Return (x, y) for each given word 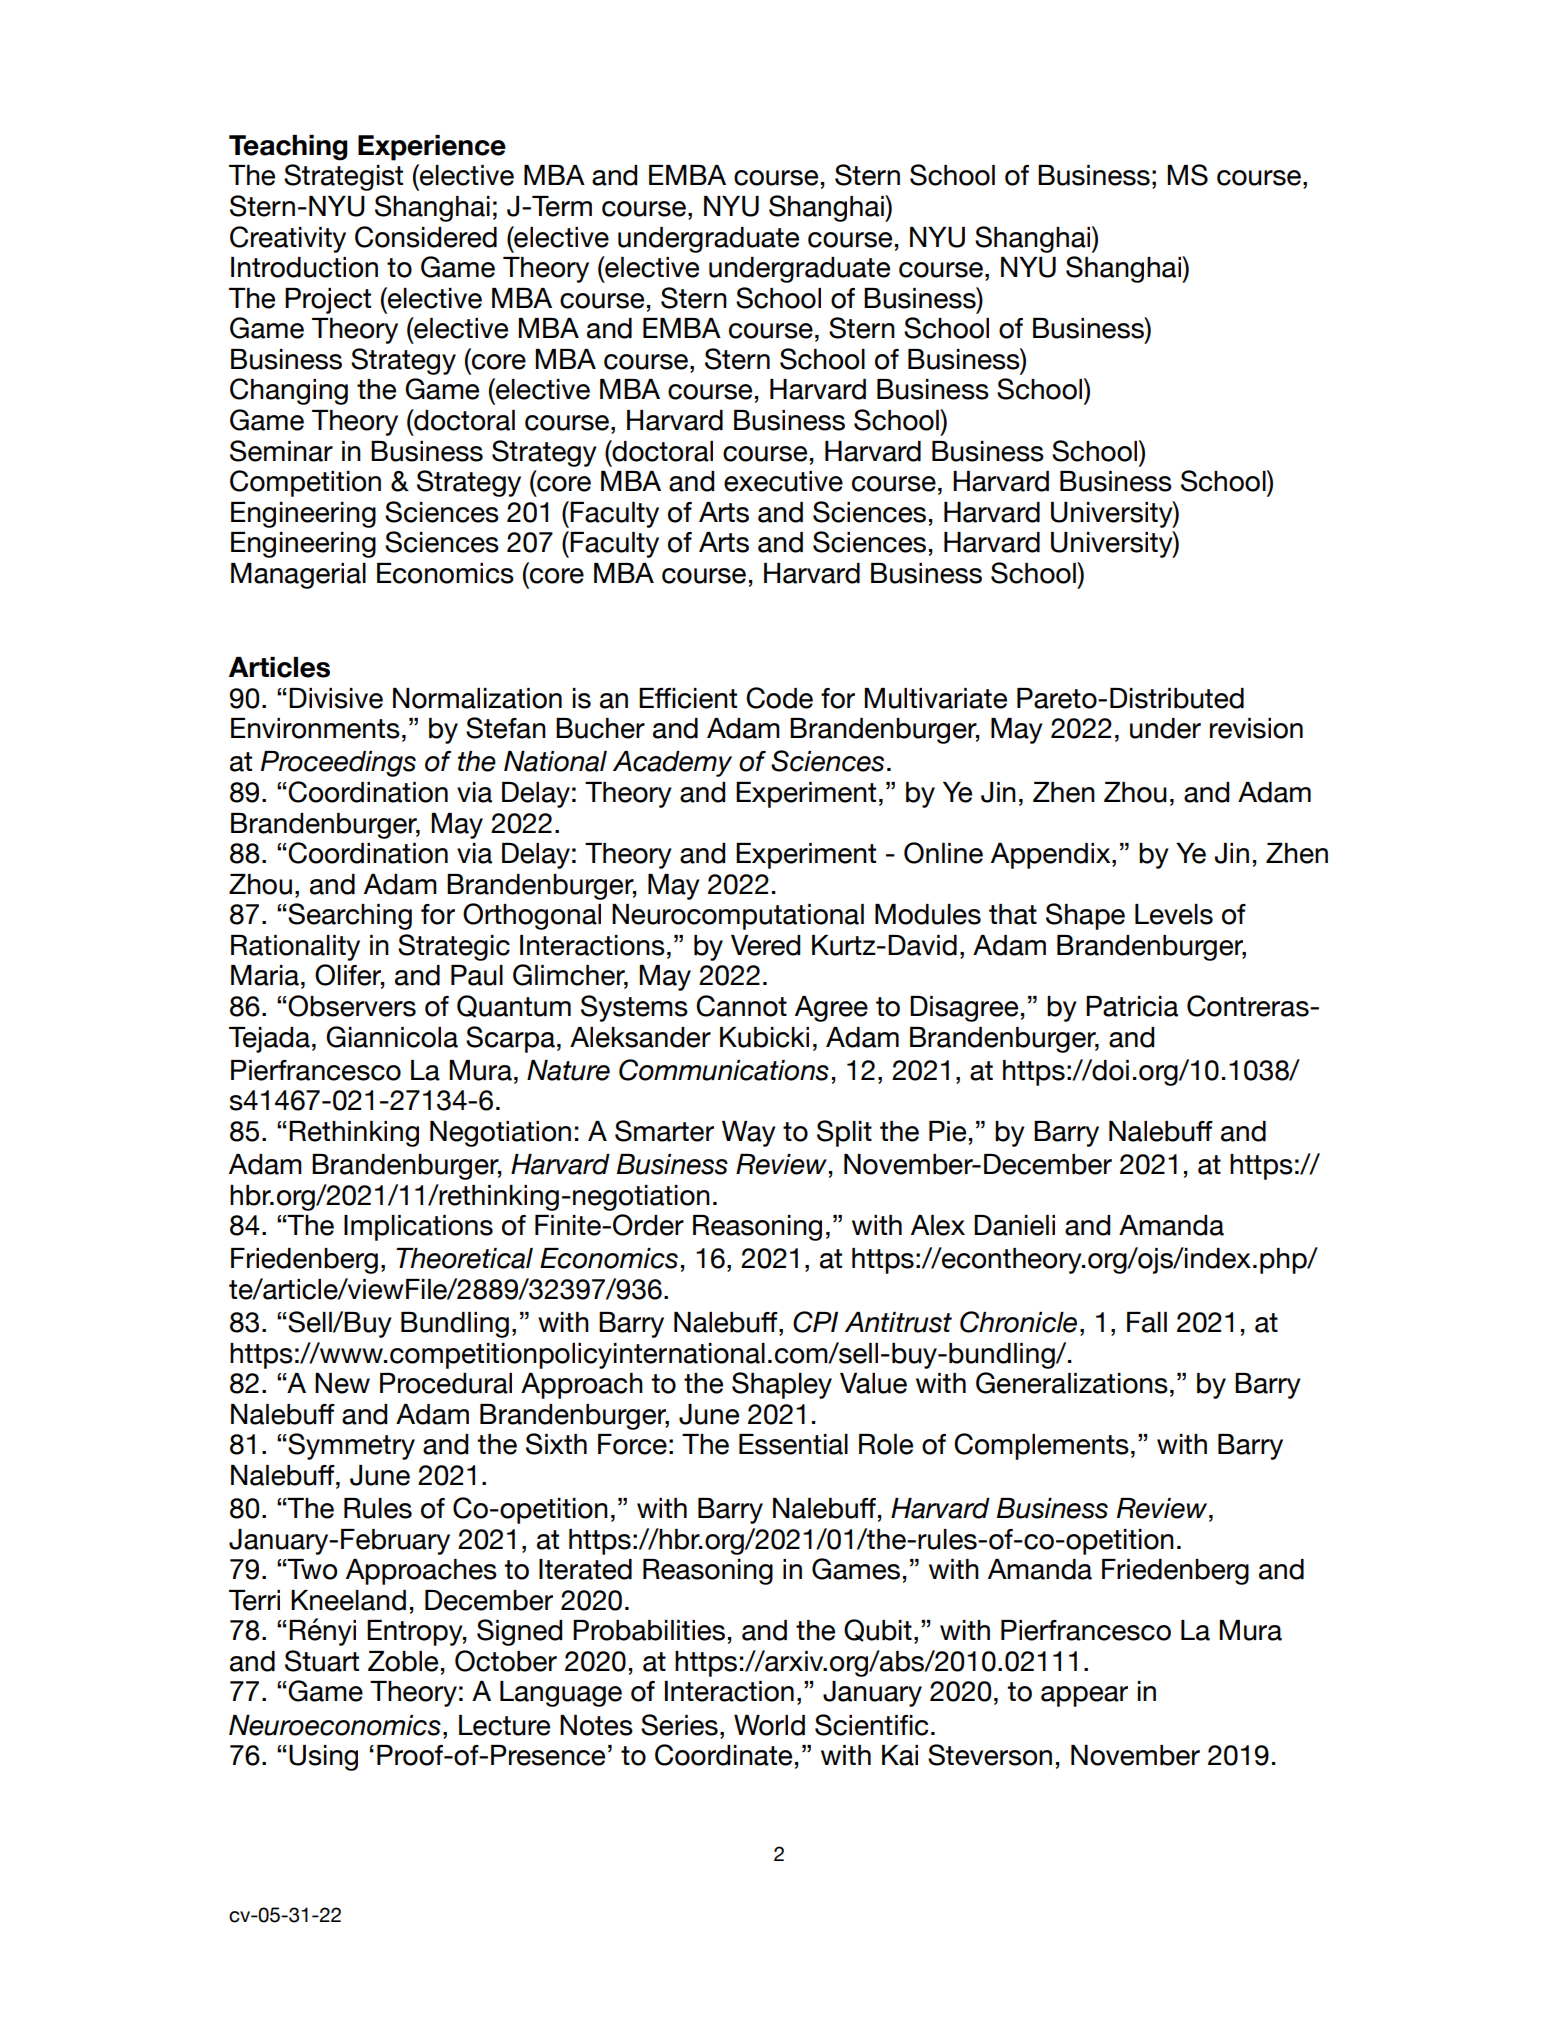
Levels (1174, 914)
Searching (350, 916)
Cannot (741, 1006)
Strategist (343, 177)
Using (323, 1758)
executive (783, 481)
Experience (432, 148)
